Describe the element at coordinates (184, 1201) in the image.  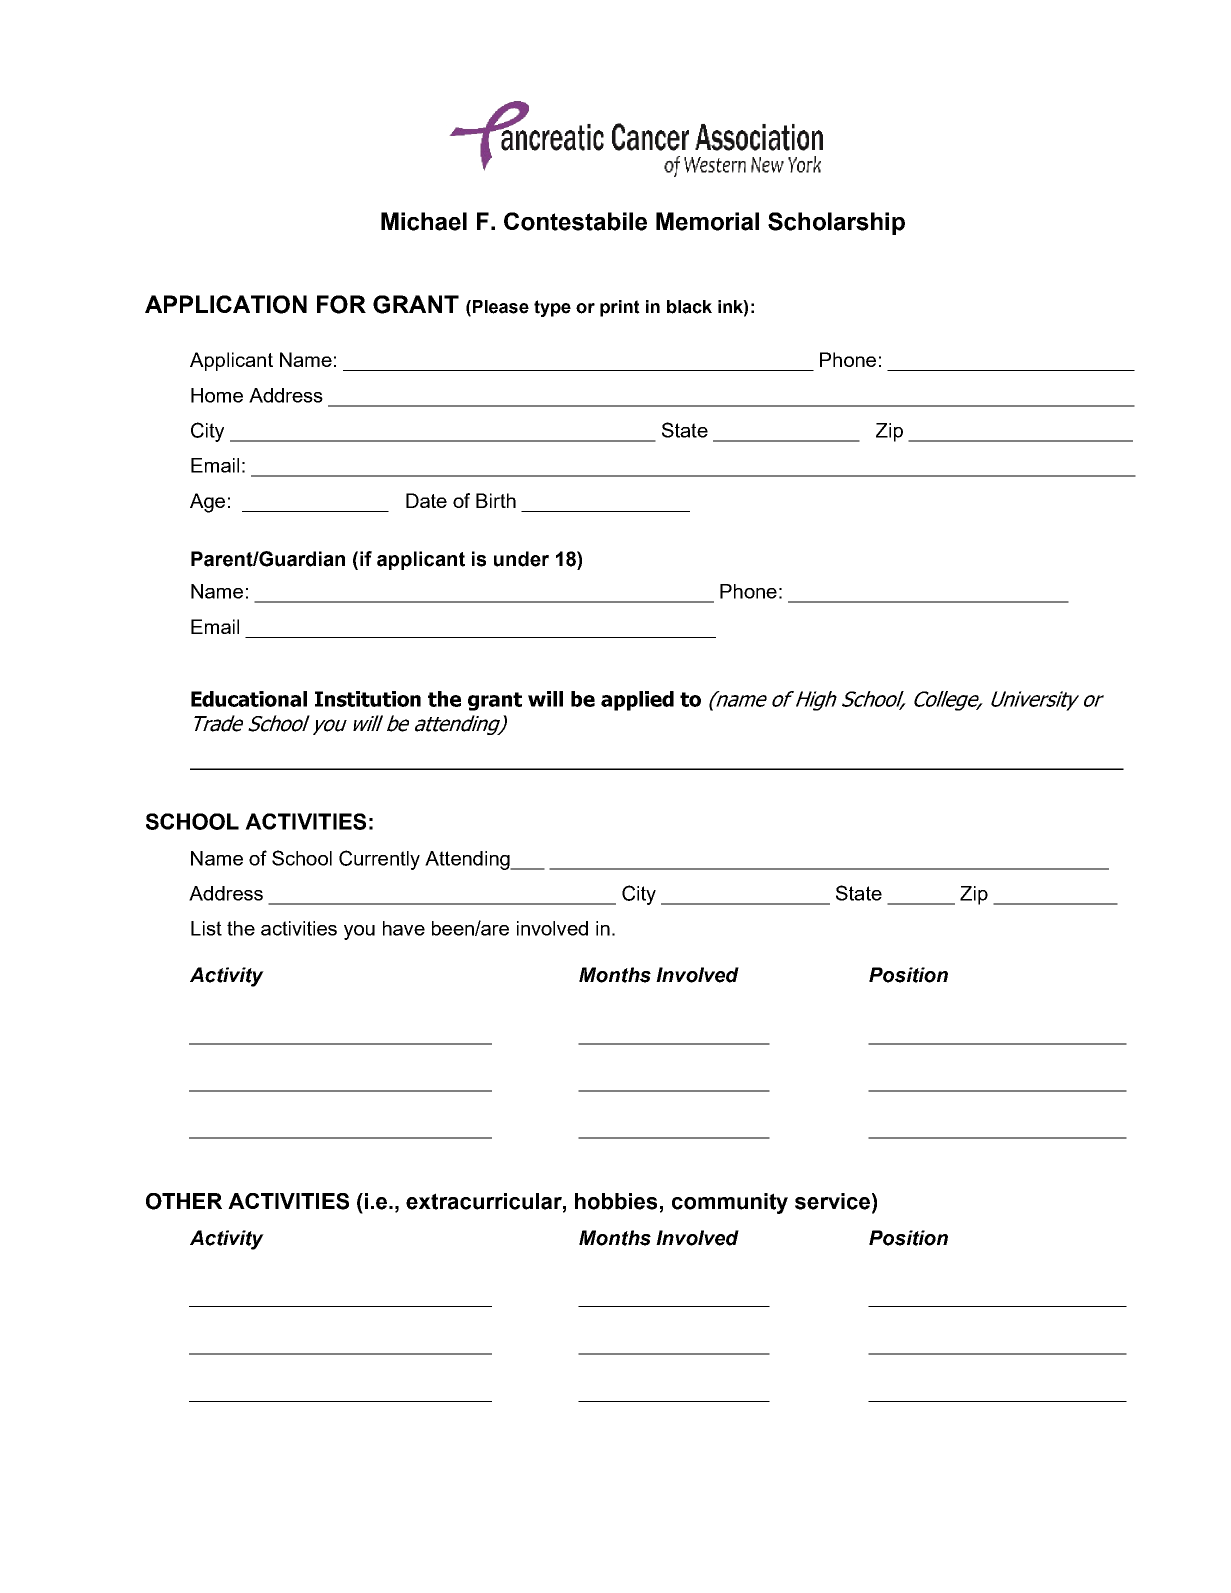
I see `OTHER` at that location.
